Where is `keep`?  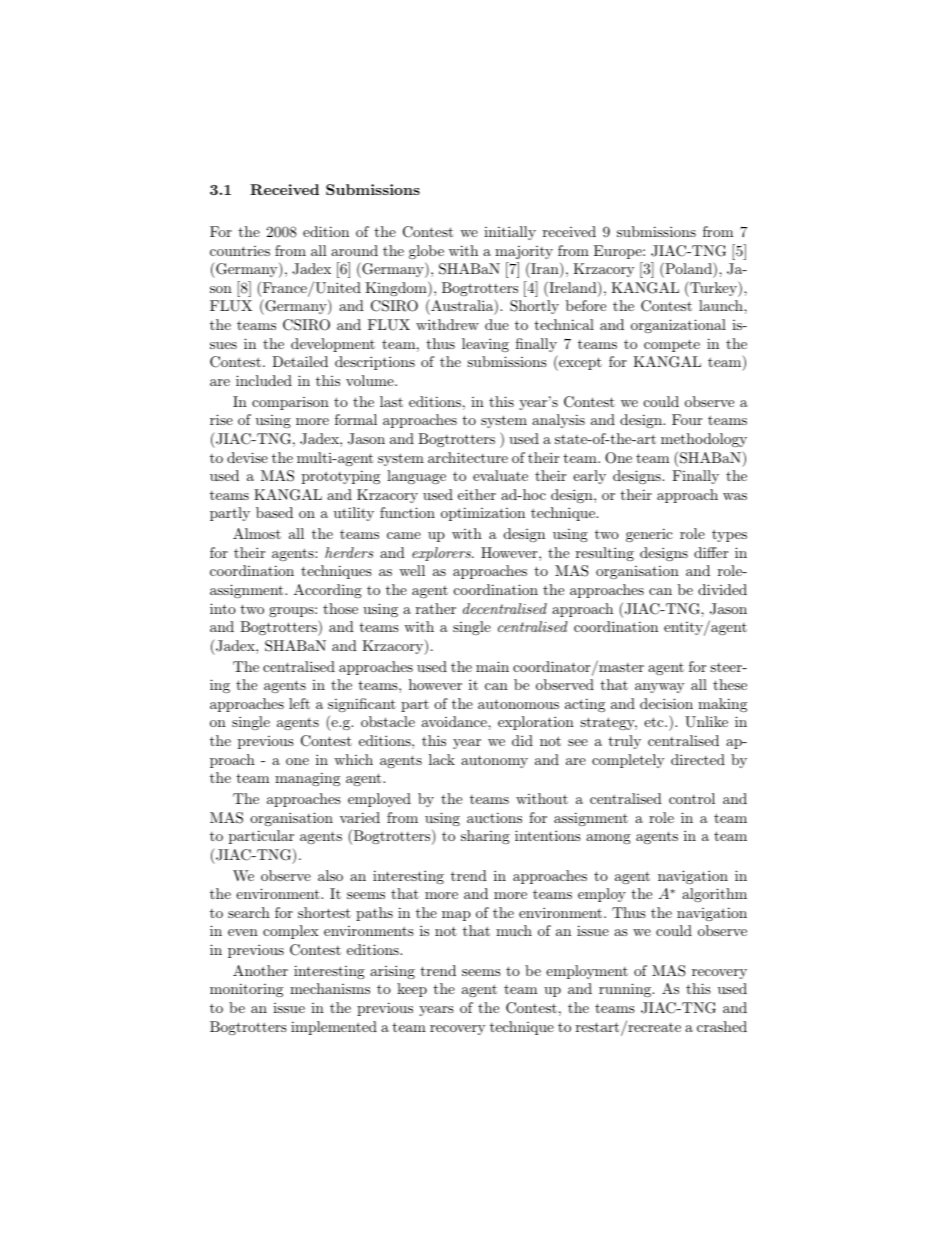
keep is located at coordinates (412, 990).
